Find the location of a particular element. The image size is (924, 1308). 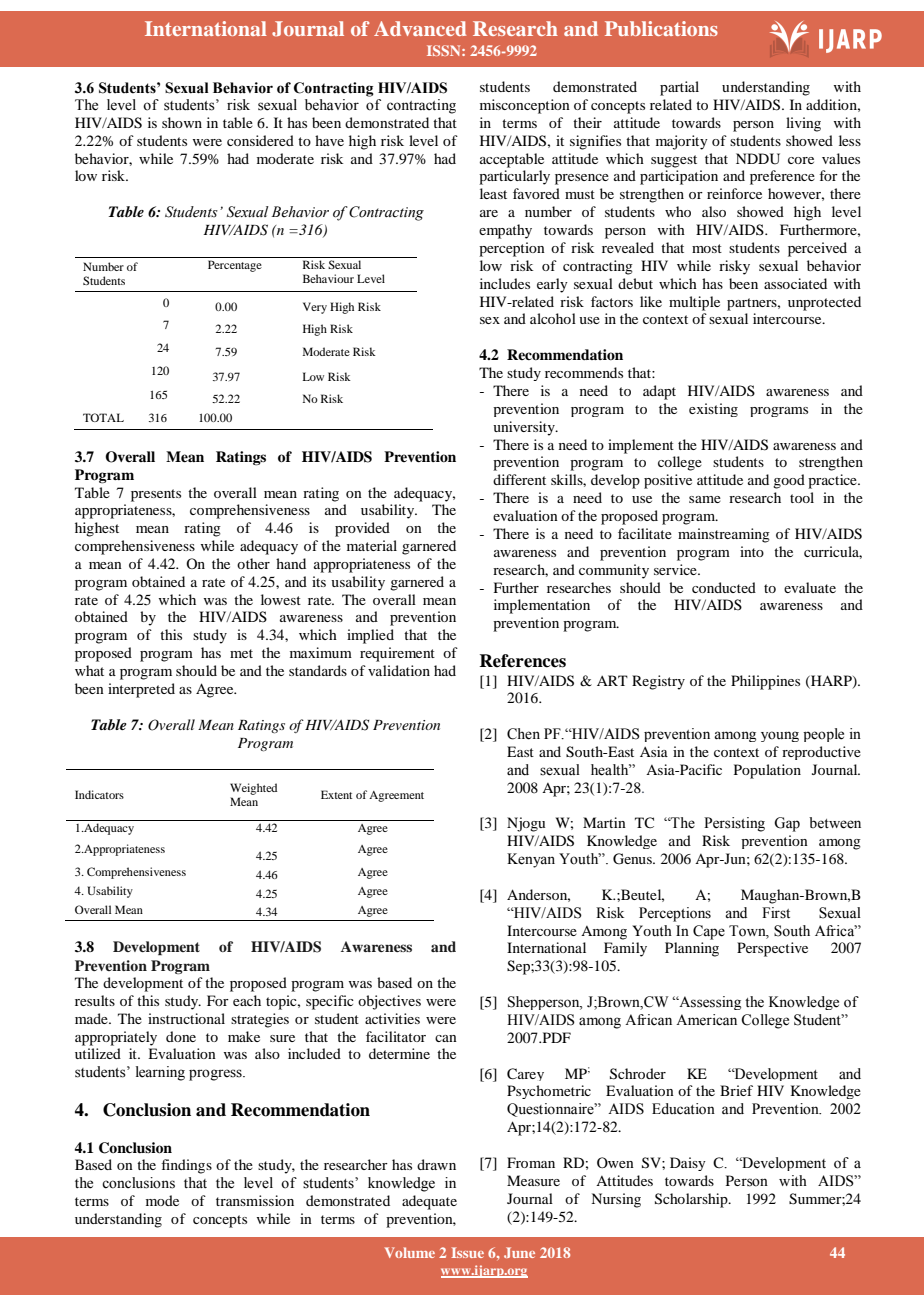

Philippines is located at coordinates (765, 682).
